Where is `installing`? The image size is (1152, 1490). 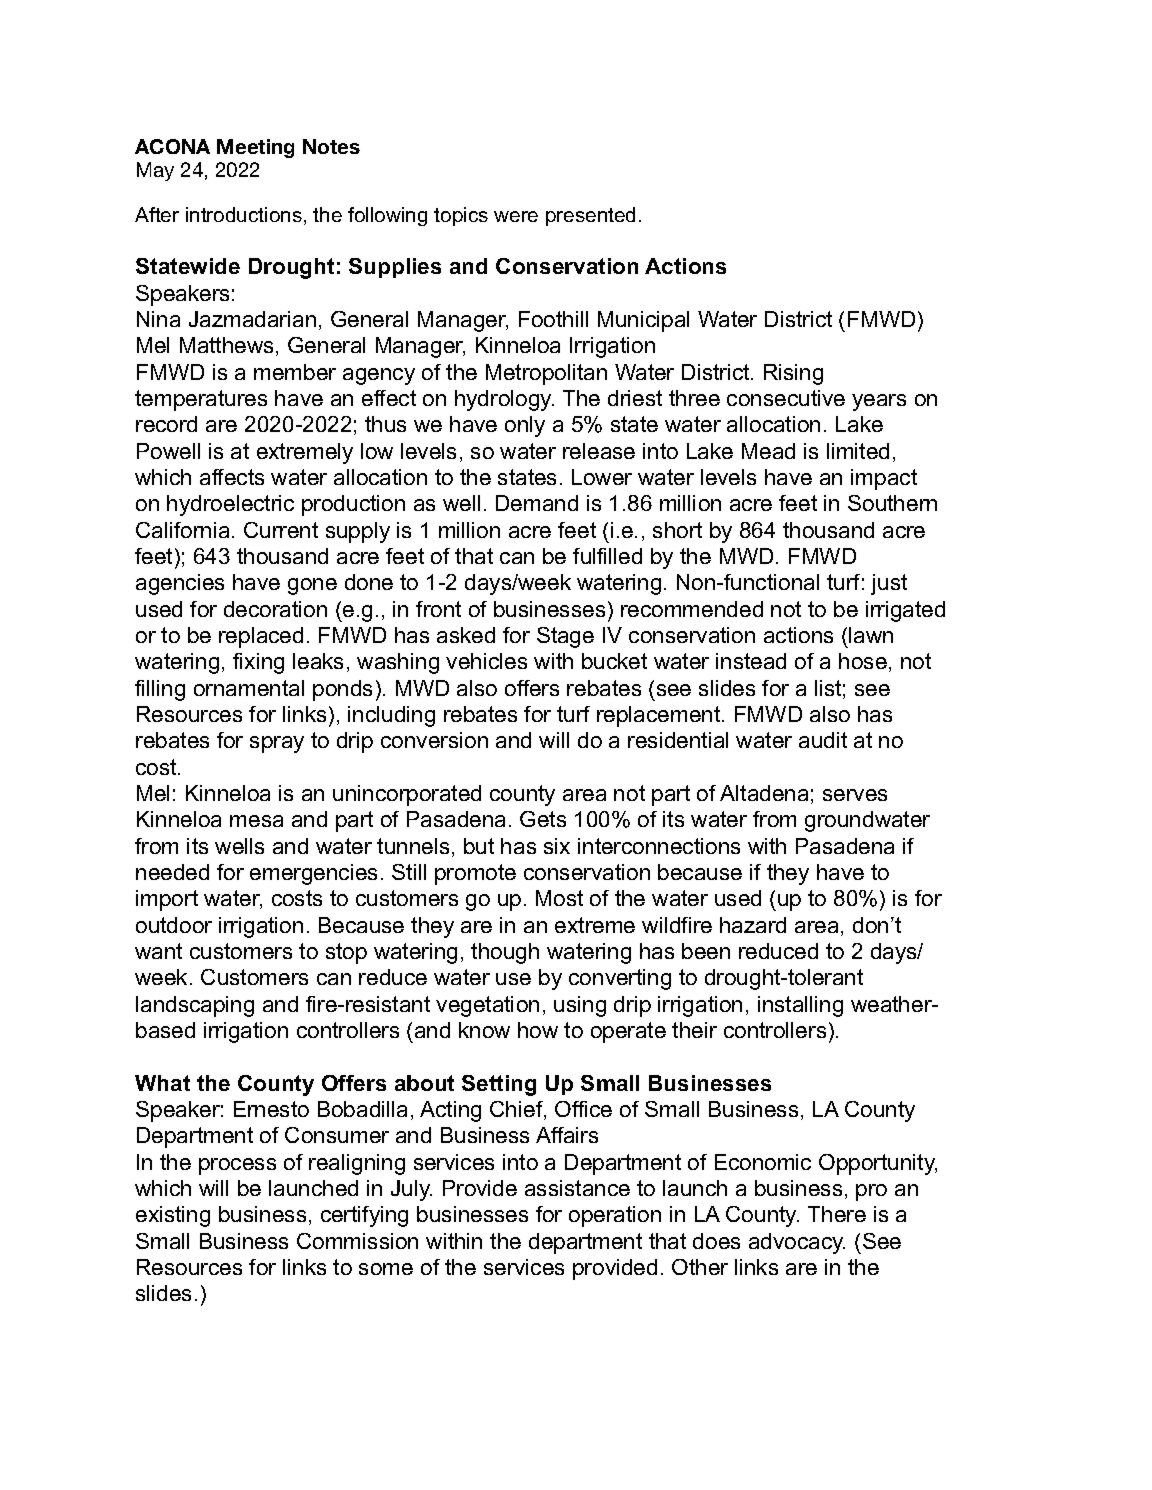 installing is located at coordinates (800, 1006).
